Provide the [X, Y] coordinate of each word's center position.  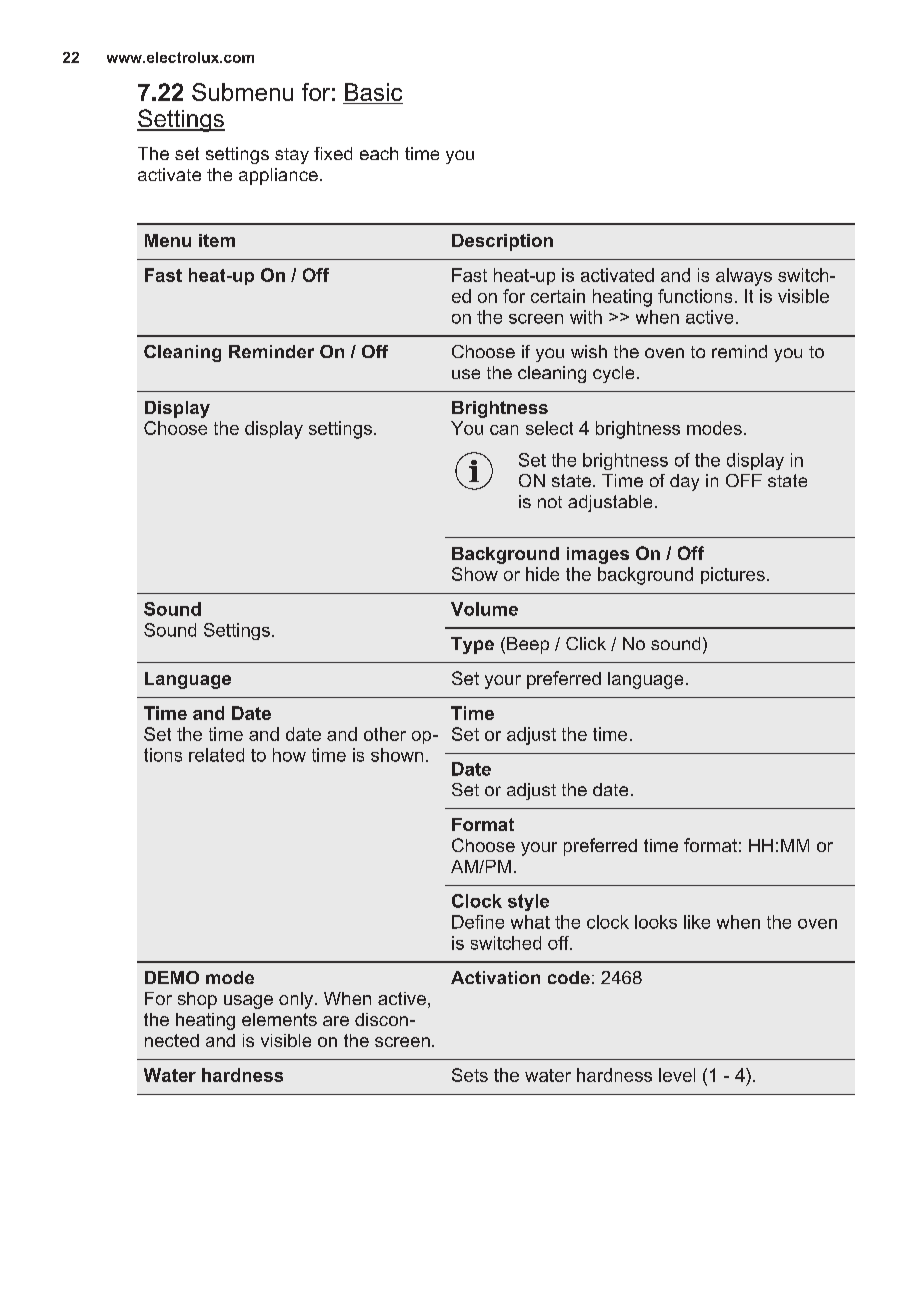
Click [586, 643]
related [216, 755]
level [677, 1075]
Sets [470, 1075]
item [217, 240]
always [744, 277]
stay [292, 156]
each [379, 153]
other [385, 734]
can [504, 430]
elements [279, 1019]
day [684, 482]
